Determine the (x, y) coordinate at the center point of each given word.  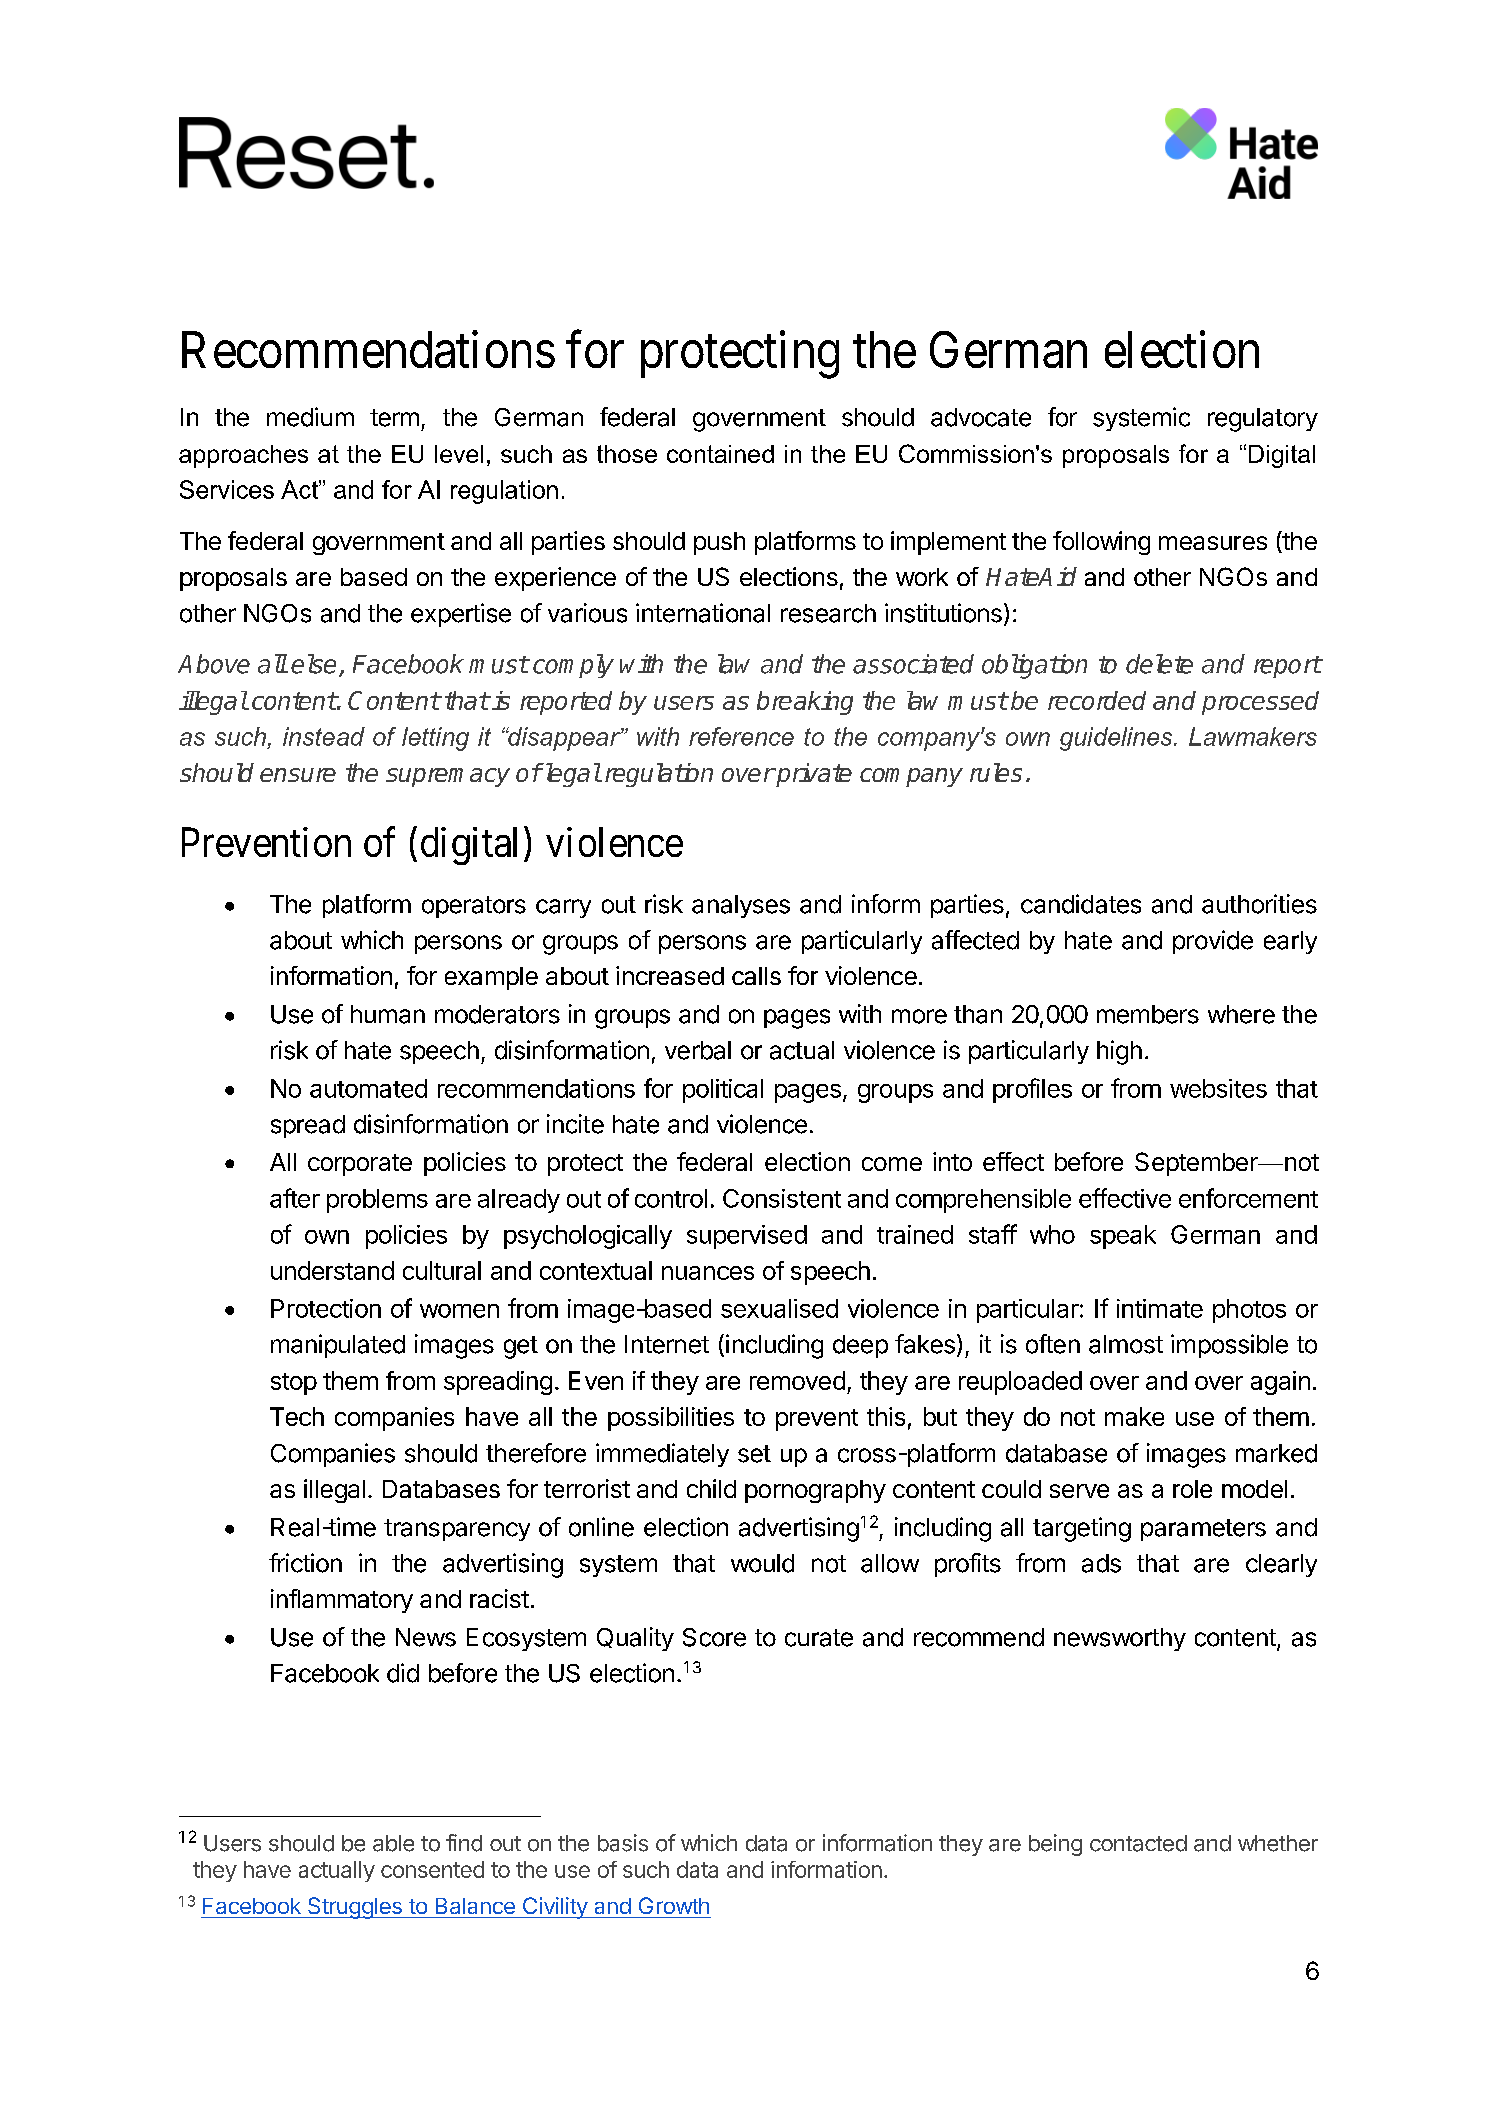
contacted (1138, 1843)
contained (720, 454)
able (393, 1843)
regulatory (1263, 420)
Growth (674, 1905)
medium (310, 417)
